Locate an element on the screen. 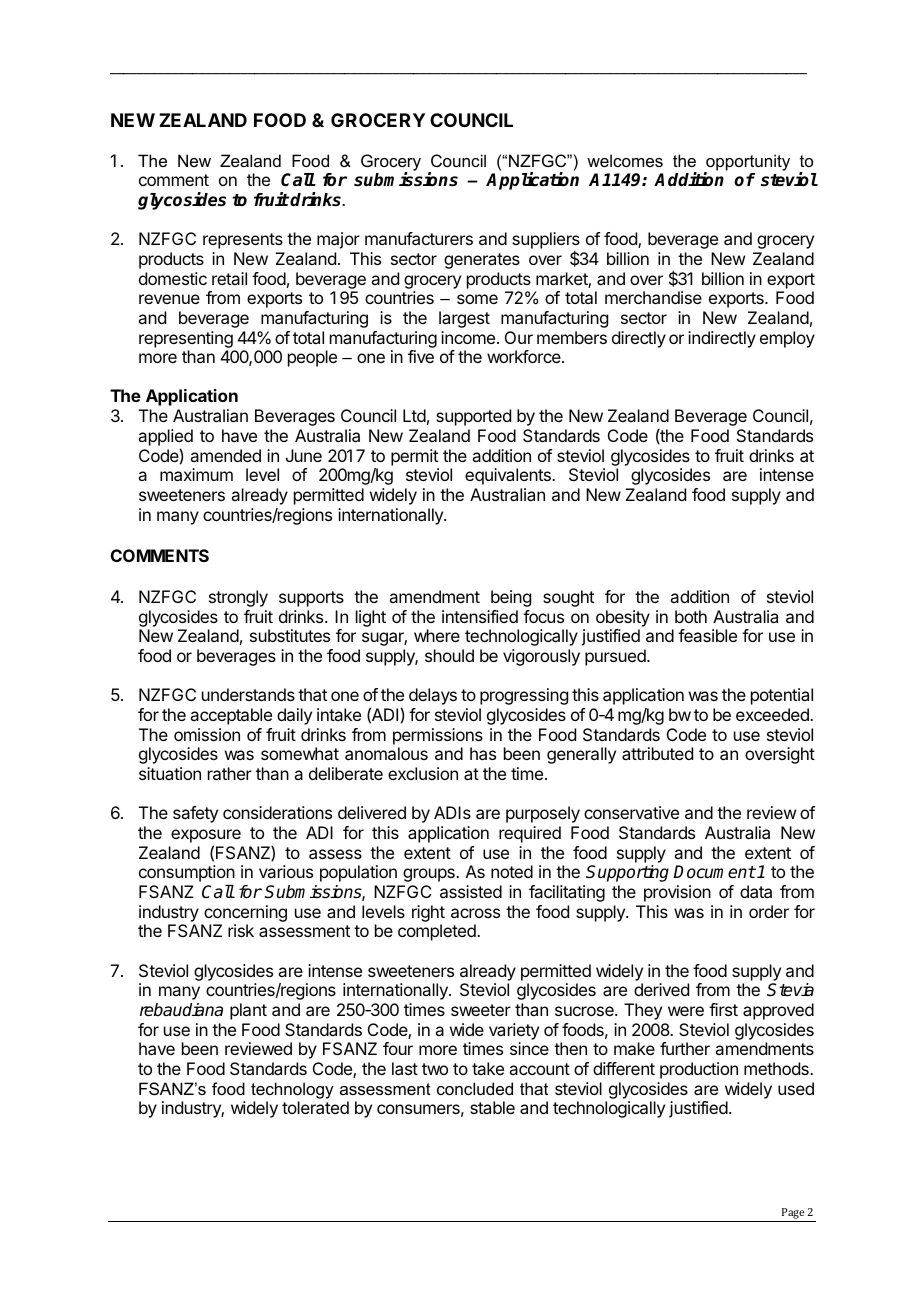  amended is located at coordinates (225, 455).
